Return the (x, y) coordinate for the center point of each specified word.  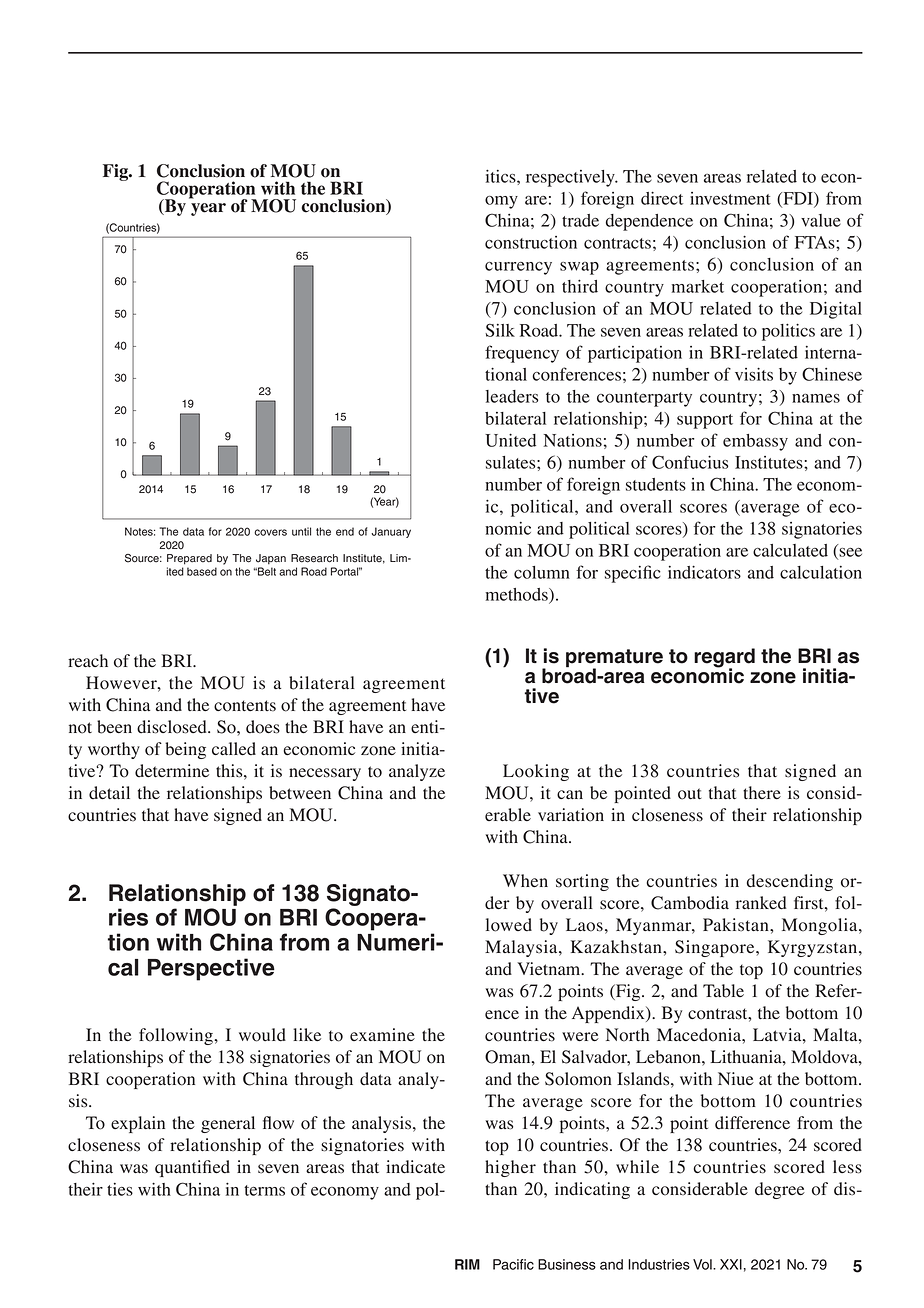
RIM (467, 1264)
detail (109, 793)
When (525, 880)
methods (517, 595)
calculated (790, 550)
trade (580, 220)
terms (264, 1190)
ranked (761, 903)
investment (730, 198)
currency (518, 268)
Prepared (189, 559)
